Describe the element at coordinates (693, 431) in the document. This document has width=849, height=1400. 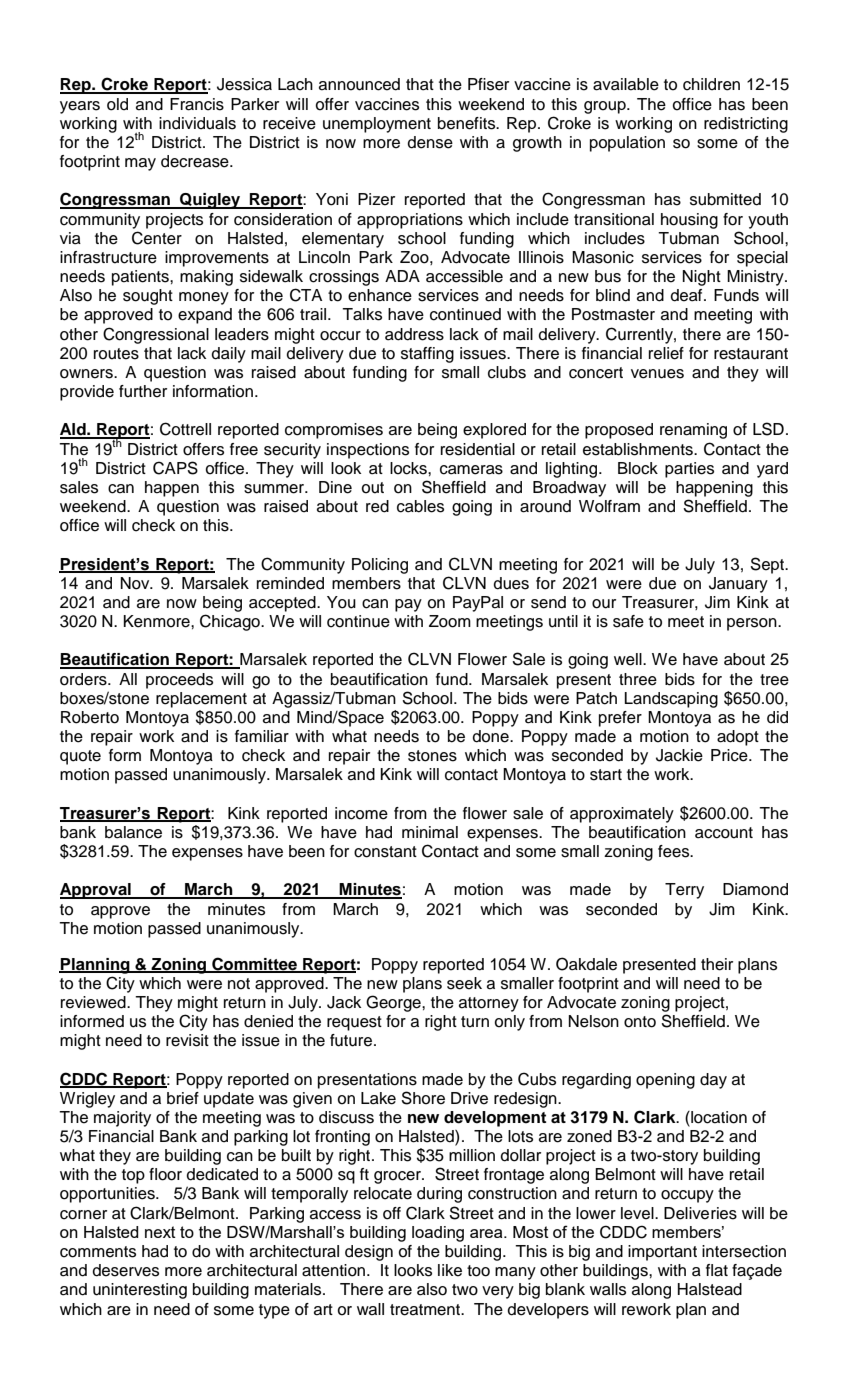
I see `renaming` at that location.
